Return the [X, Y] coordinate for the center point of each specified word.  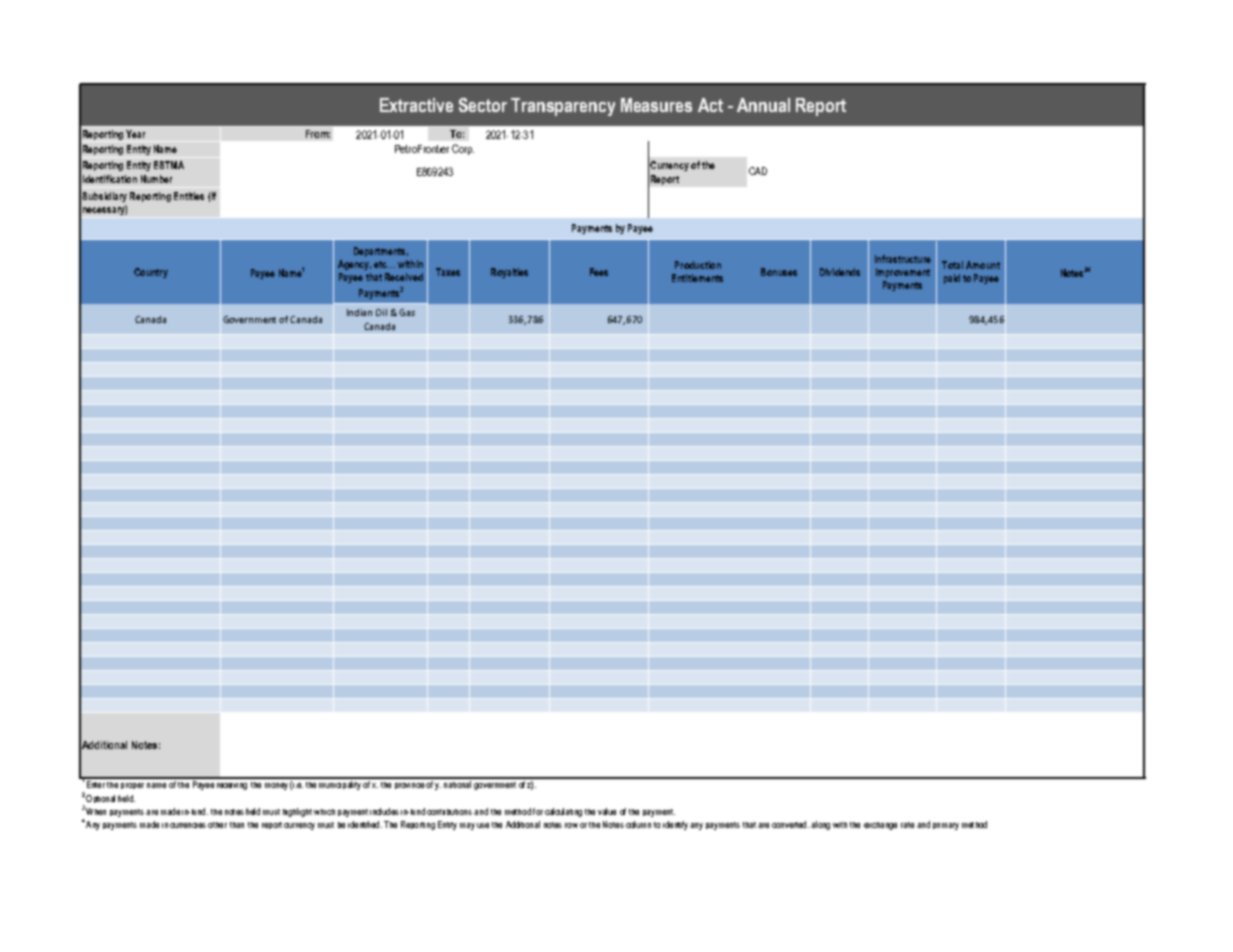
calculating [563, 812]
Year [135, 134]
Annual [763, 105]
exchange [880, 826]
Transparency [563, 107]
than [237, 825]
